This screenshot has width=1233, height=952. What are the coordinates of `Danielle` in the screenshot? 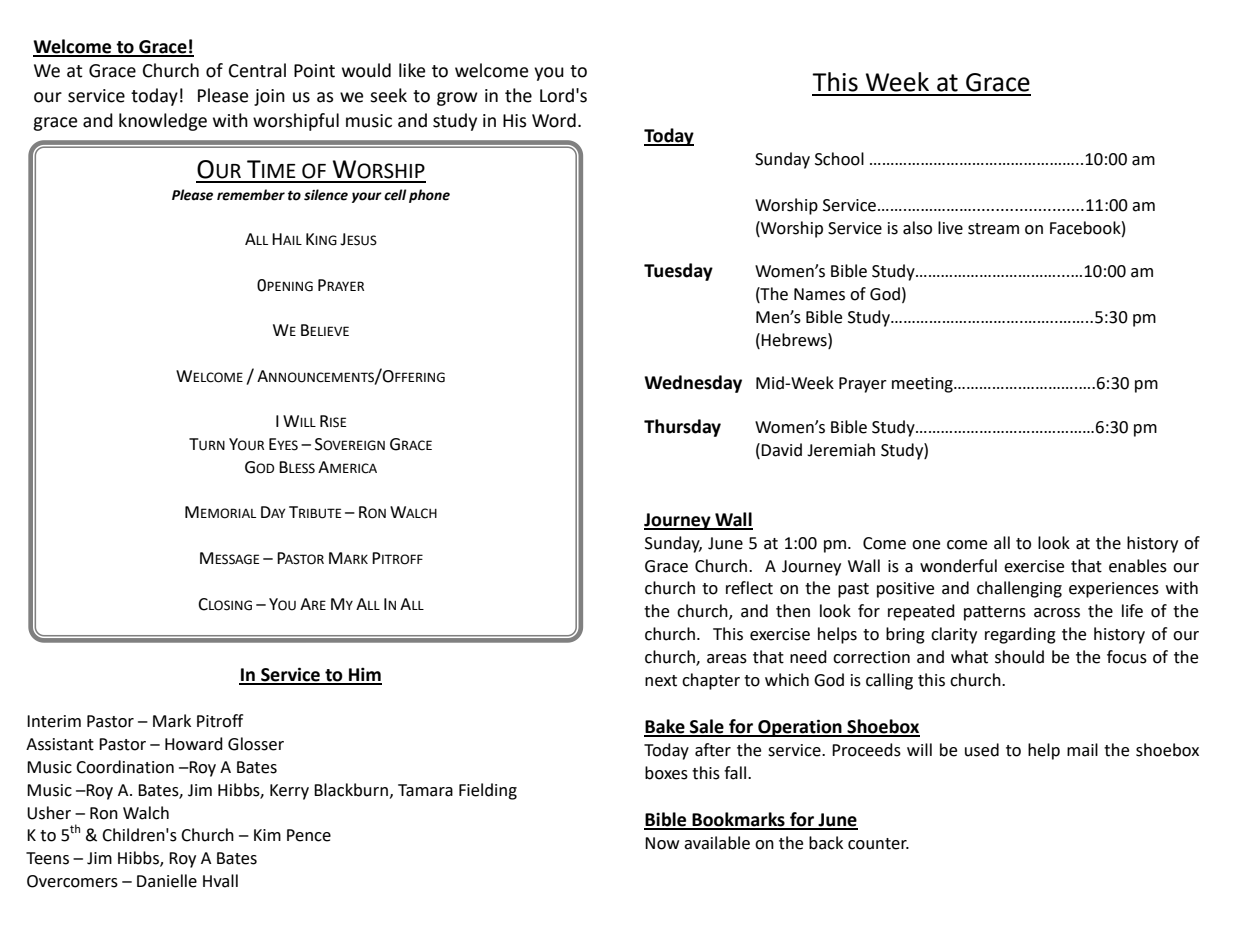 It's located at (167, 881).
